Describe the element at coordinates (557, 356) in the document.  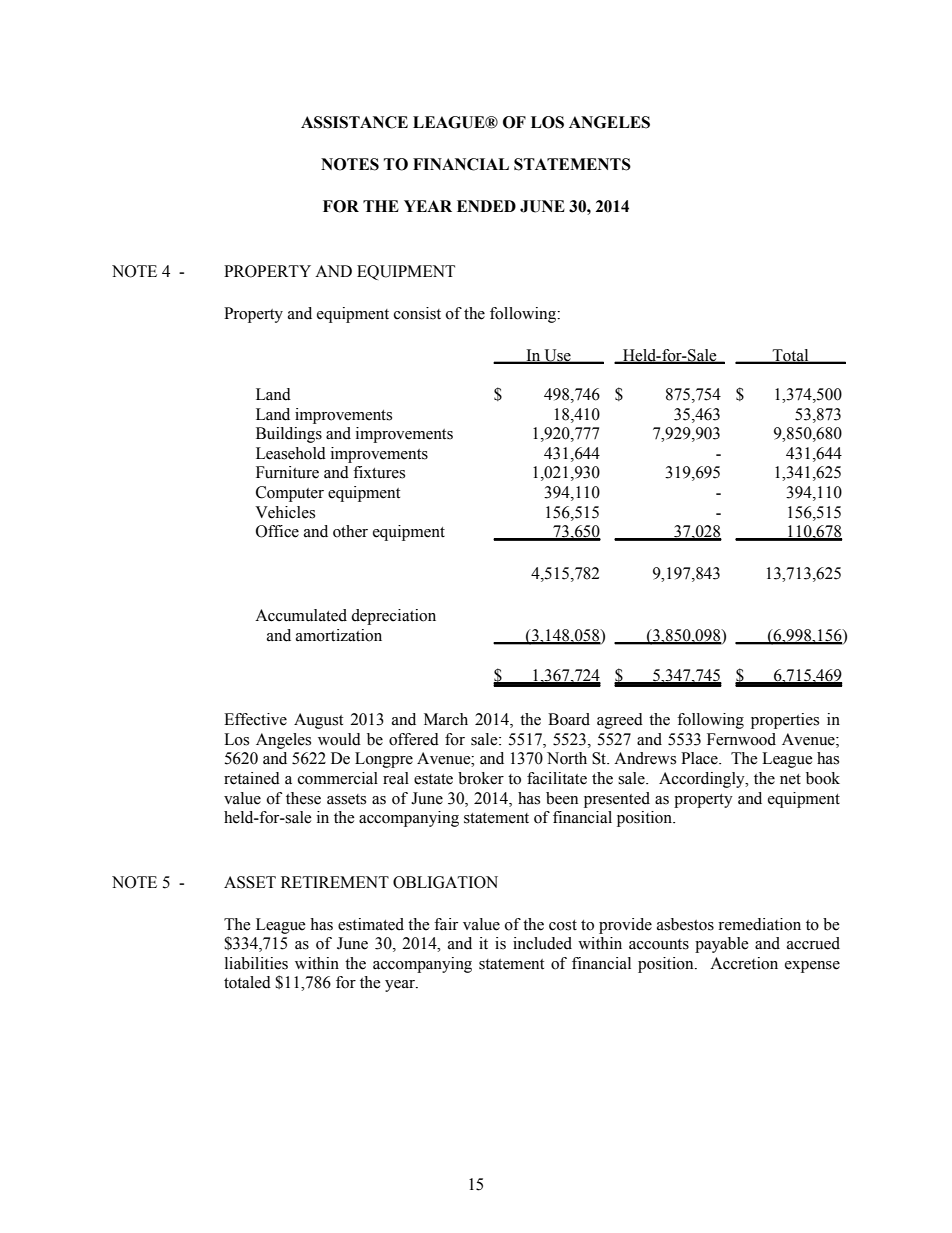
I see `Use` at that location.
